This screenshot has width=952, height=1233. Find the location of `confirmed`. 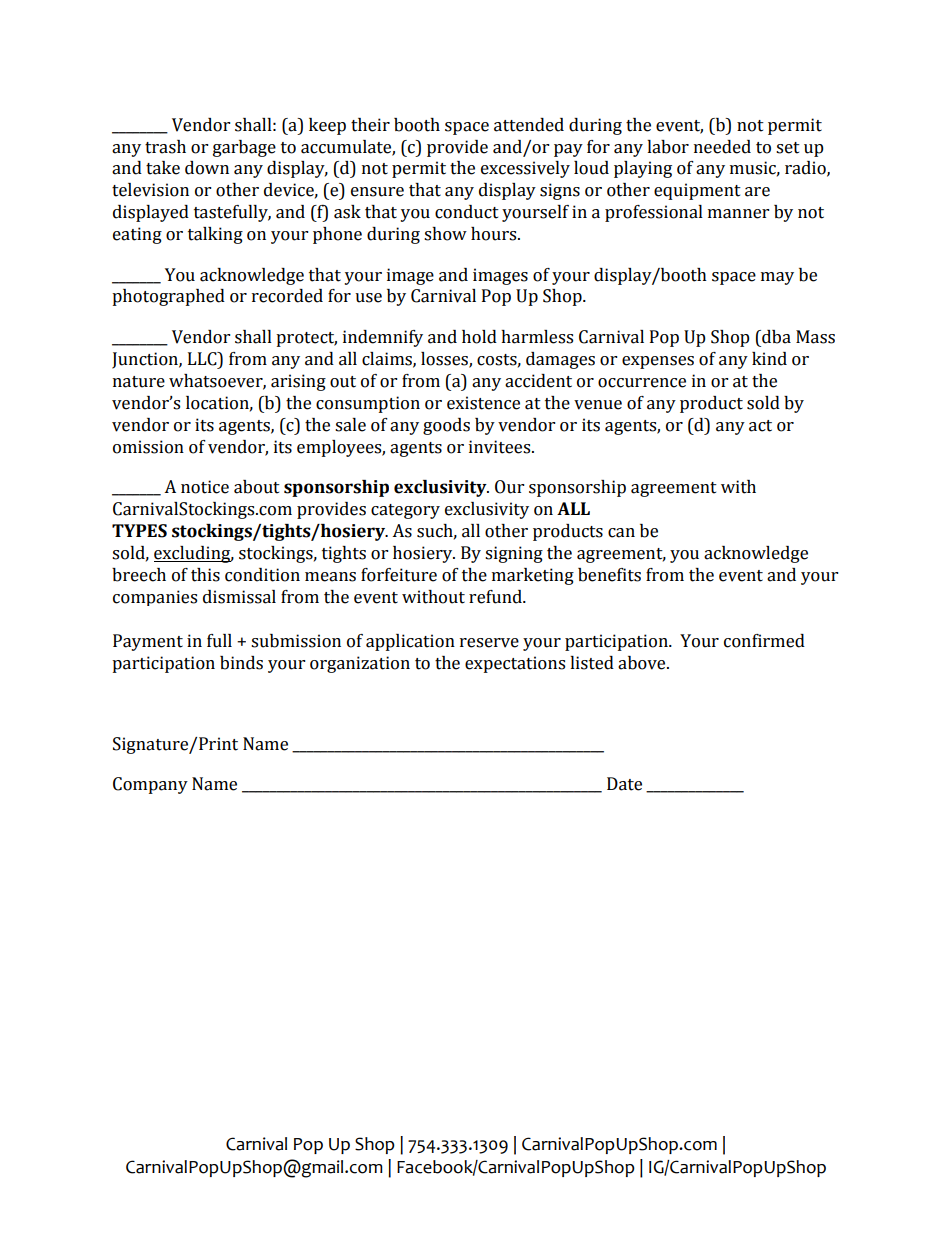

confirmed is located at coordinates (764, 641).
